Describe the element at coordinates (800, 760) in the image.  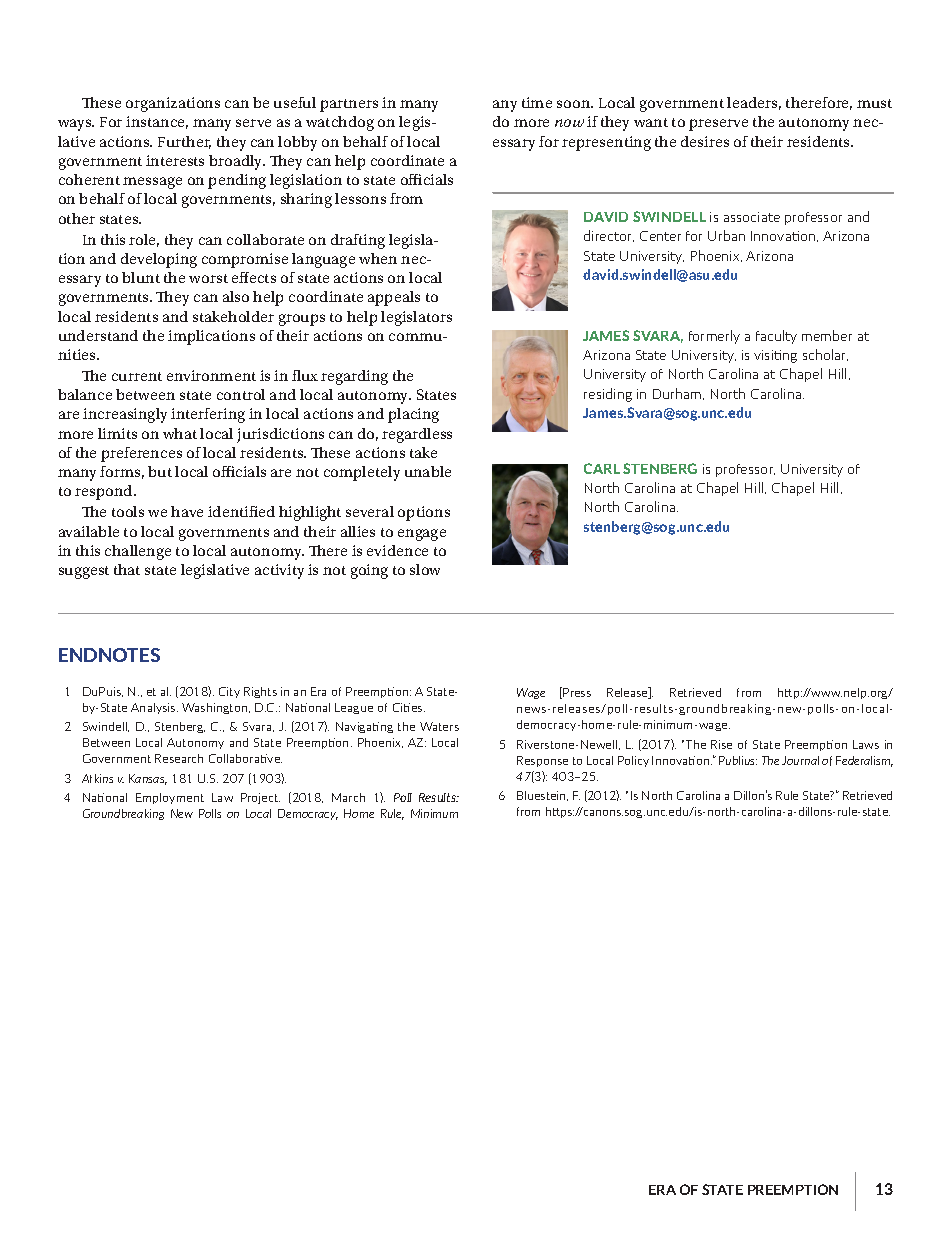
I see `Journal` at that location.
